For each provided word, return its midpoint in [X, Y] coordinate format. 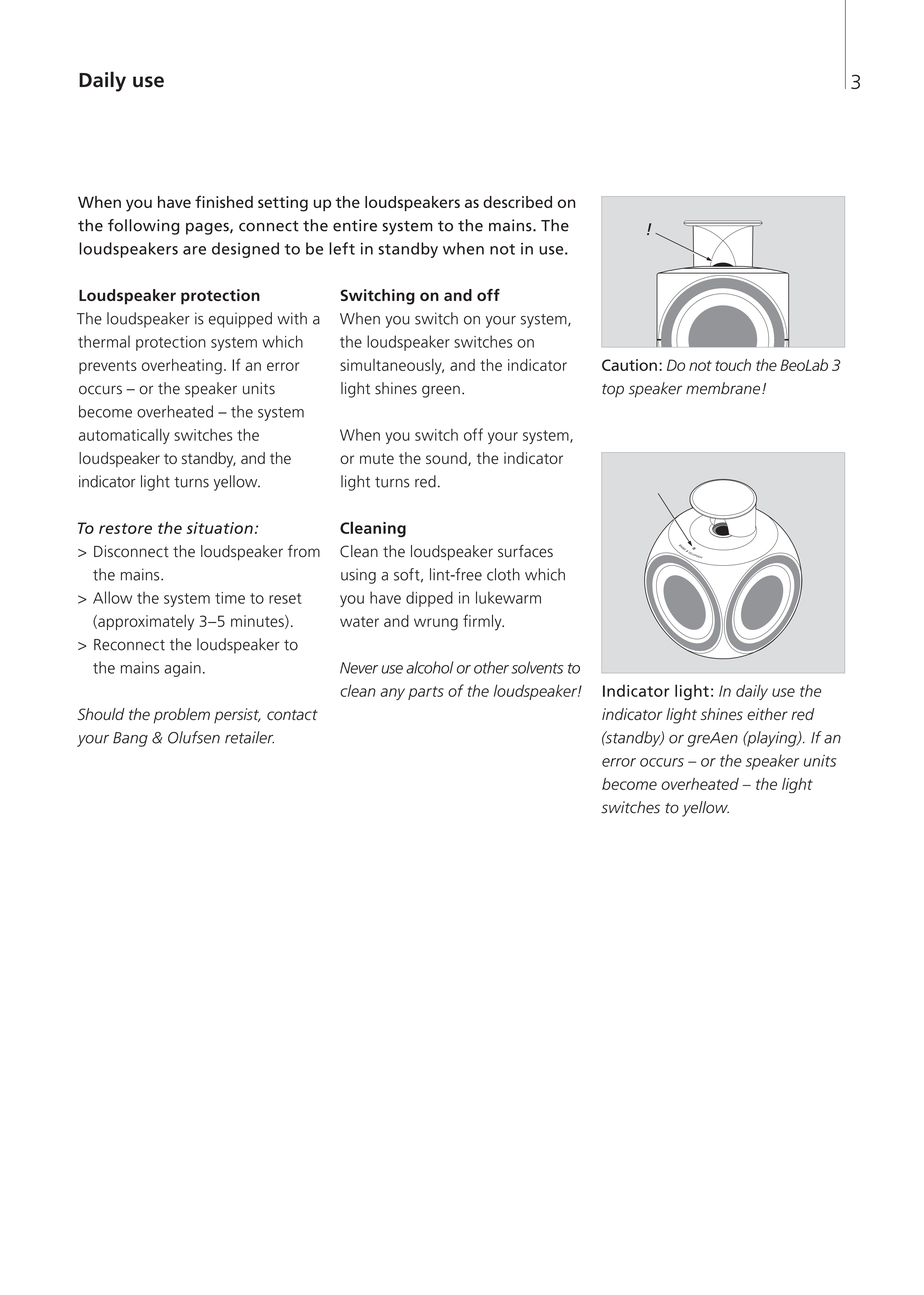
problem [181, 715]
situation [220, 528]
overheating [182, 367]
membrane [723, 388]
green [441, 391]
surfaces [525, 551]
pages [208, 229]
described [517, 202]
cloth [503, 574]
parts [426, 693]
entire [355, 225]
